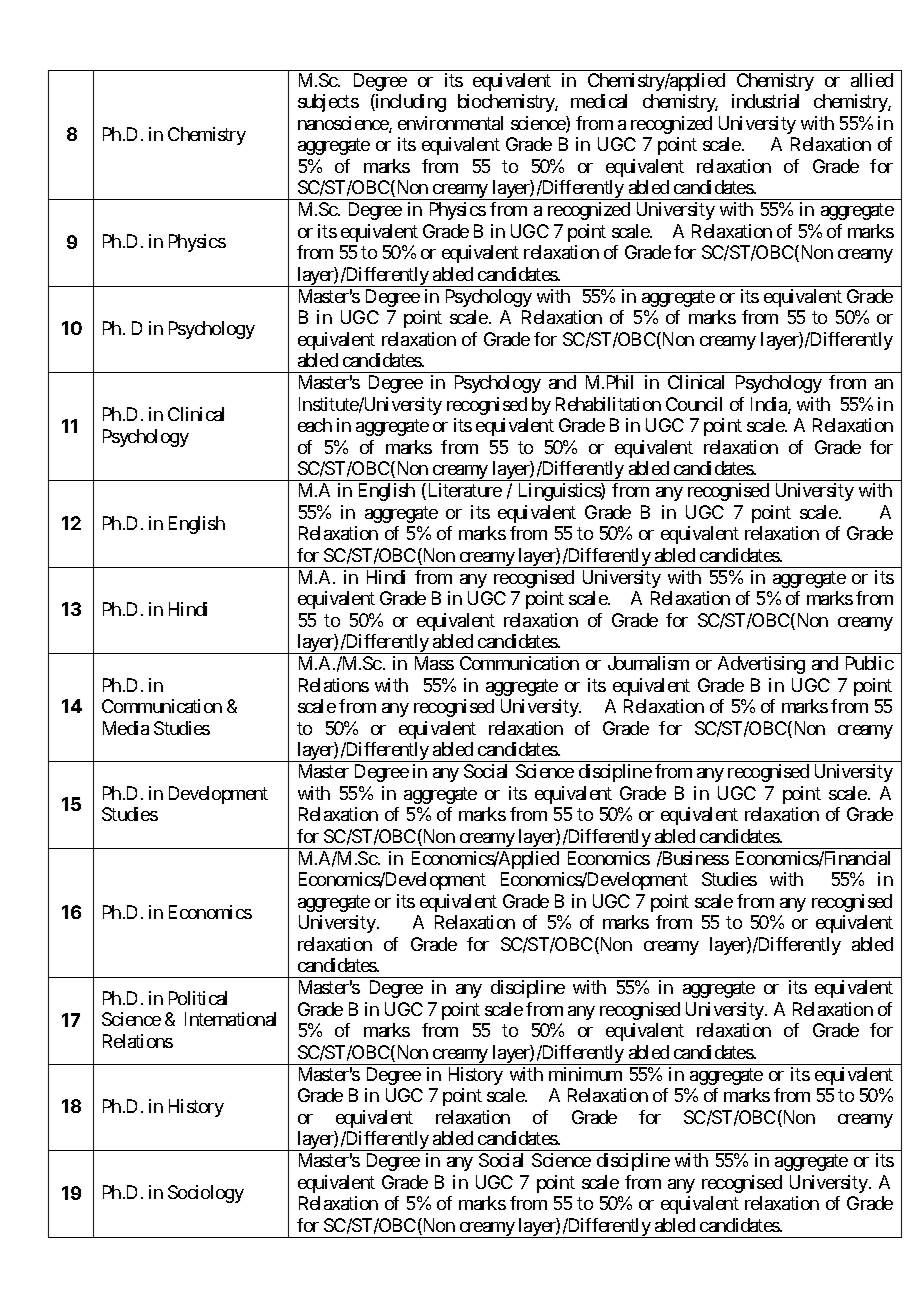  I want to click on Sociology, so click(206, 1194).
